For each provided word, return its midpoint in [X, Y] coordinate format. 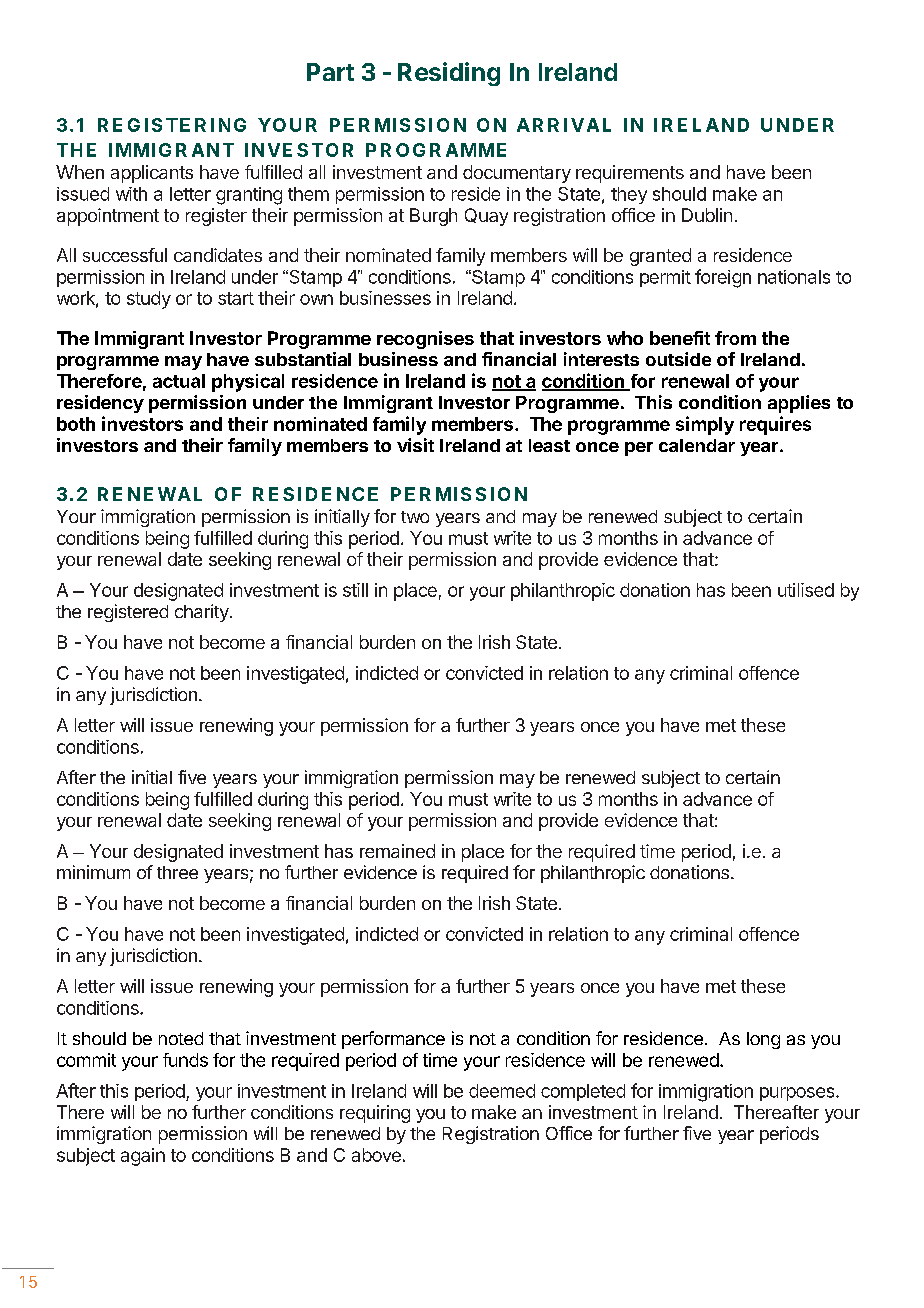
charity [202, 613]
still [355, 590]
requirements [630, 174]
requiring [375, 1114]
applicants [152, 174]
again [143, 1157]
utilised [806, 590]
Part [330, 72]
